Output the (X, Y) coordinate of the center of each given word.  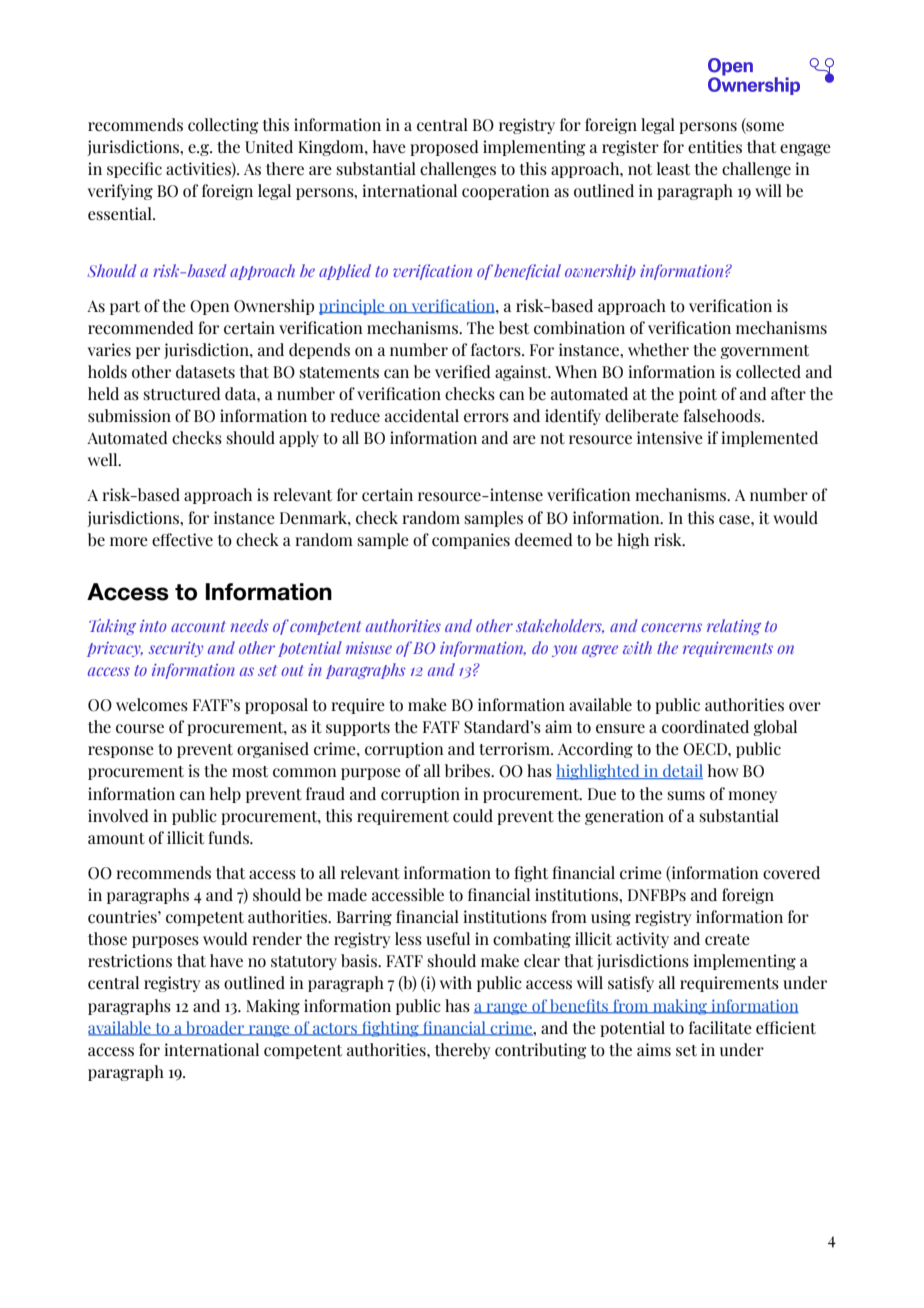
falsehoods (723, 416)
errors (486, 418)
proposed (444, 148)
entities (715, 147)
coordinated (705, 727)
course (140, 729)
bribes (469, 771)
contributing (540, 1051)
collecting (223, 126)
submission (129, 416)
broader (215, 1028)
